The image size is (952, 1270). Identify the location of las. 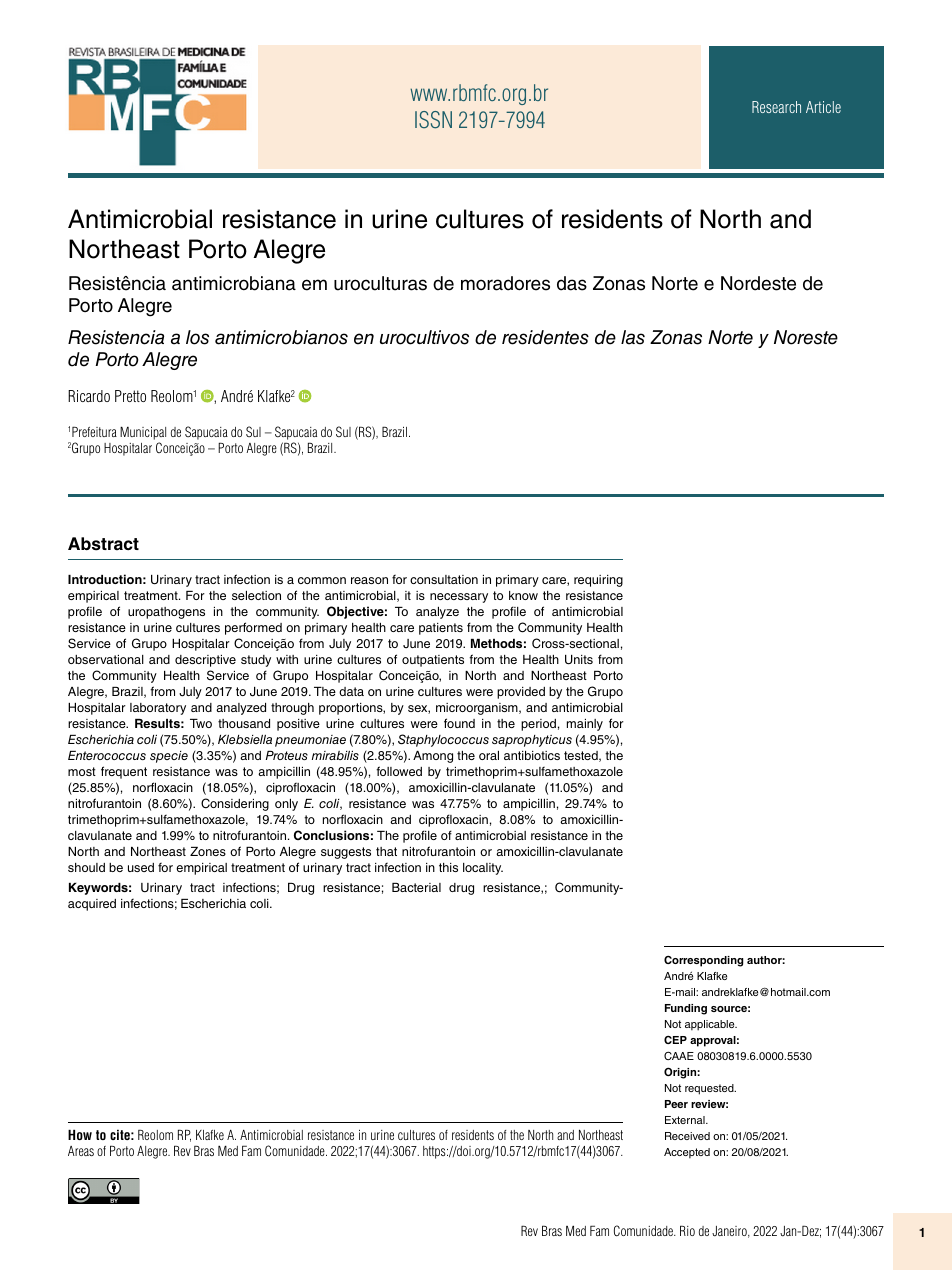
(633, 337).
